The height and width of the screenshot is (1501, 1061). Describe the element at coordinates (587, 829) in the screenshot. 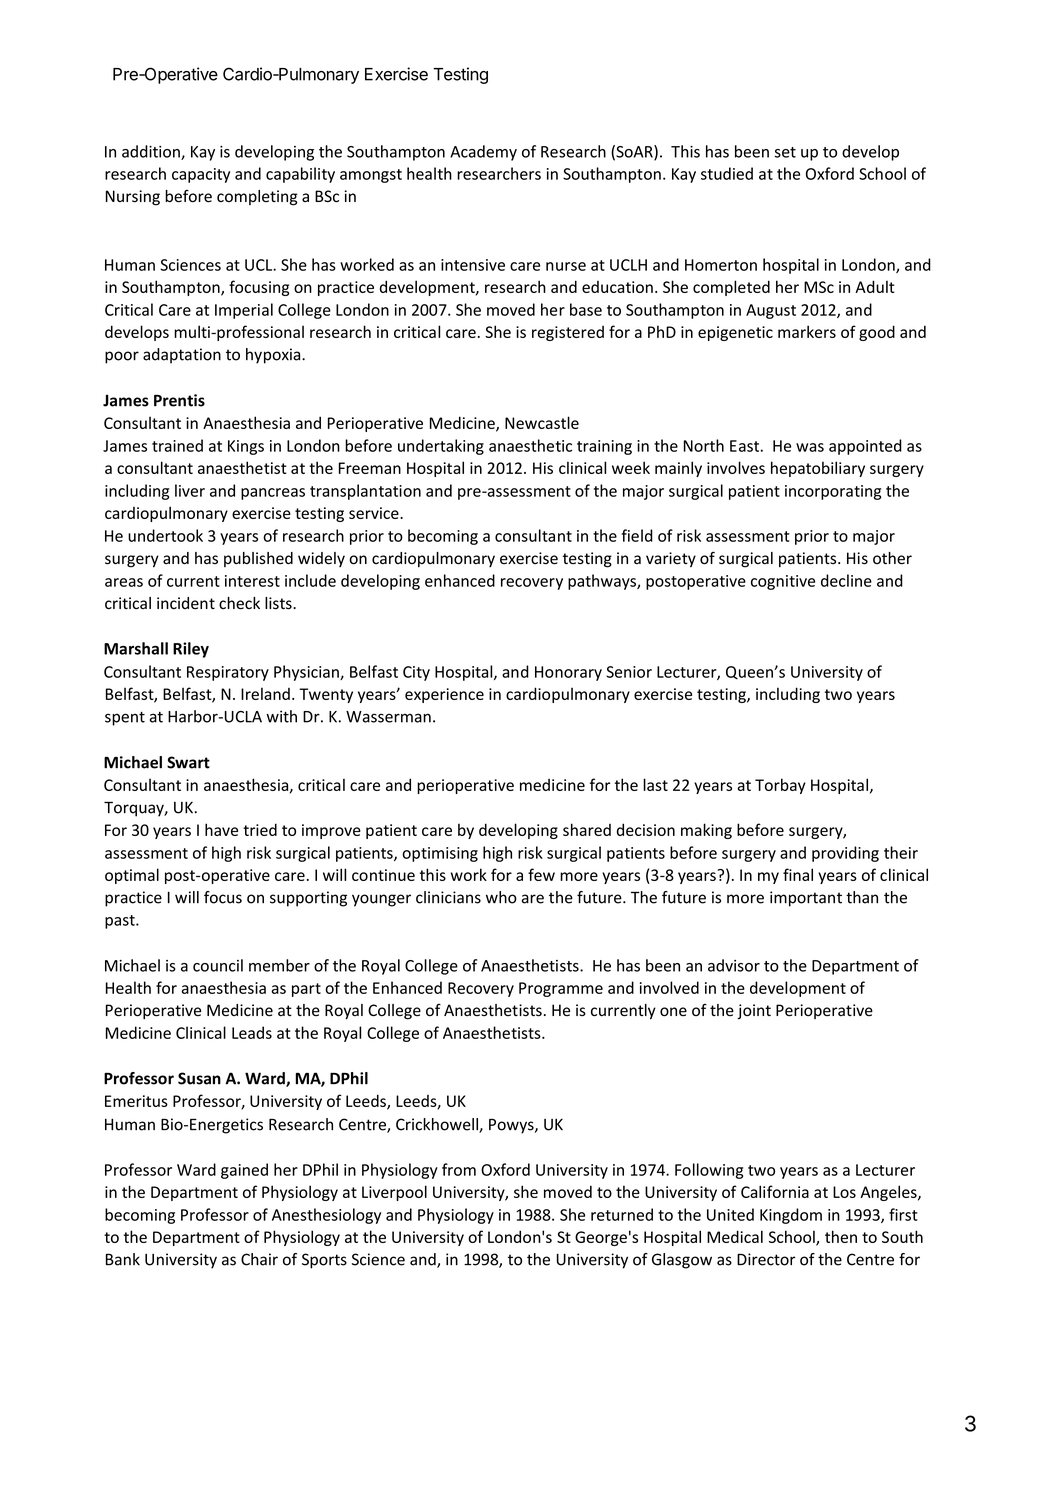

I see `shared` at that location.
